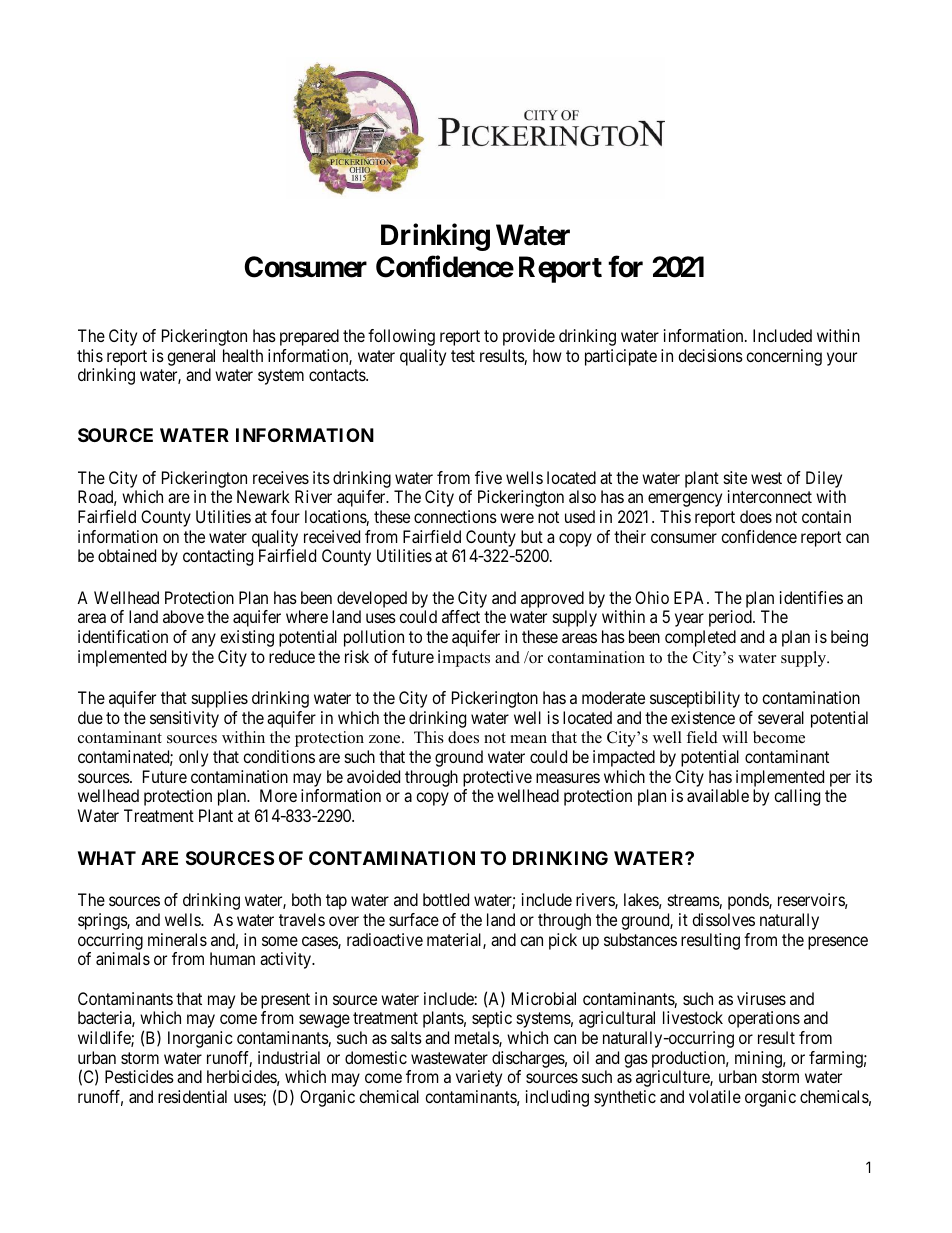  I want to click on general, so click(191, 357).
